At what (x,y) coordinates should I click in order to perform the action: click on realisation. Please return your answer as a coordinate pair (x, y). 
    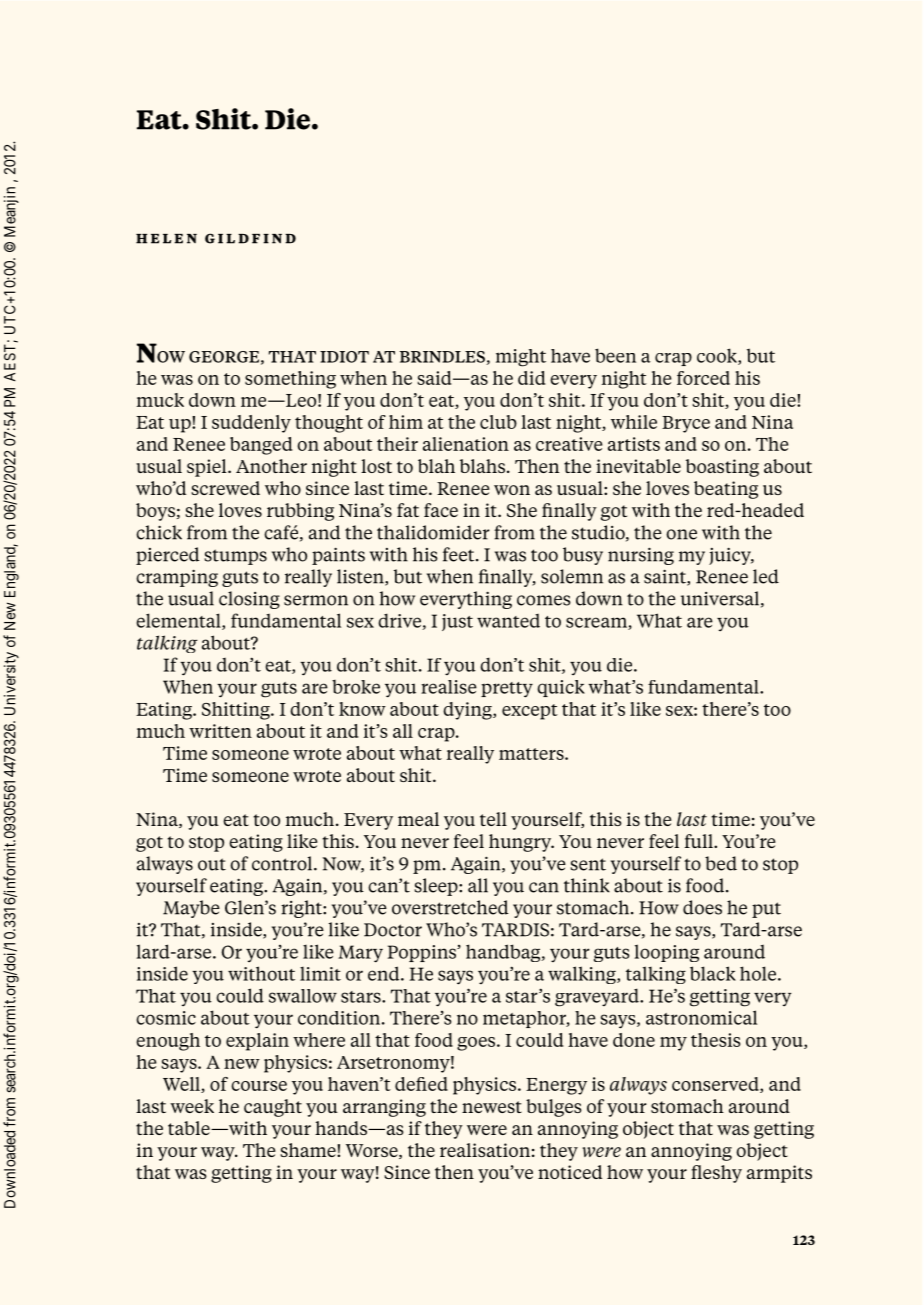
    Looking at the image, I should click on (485, 1150).
